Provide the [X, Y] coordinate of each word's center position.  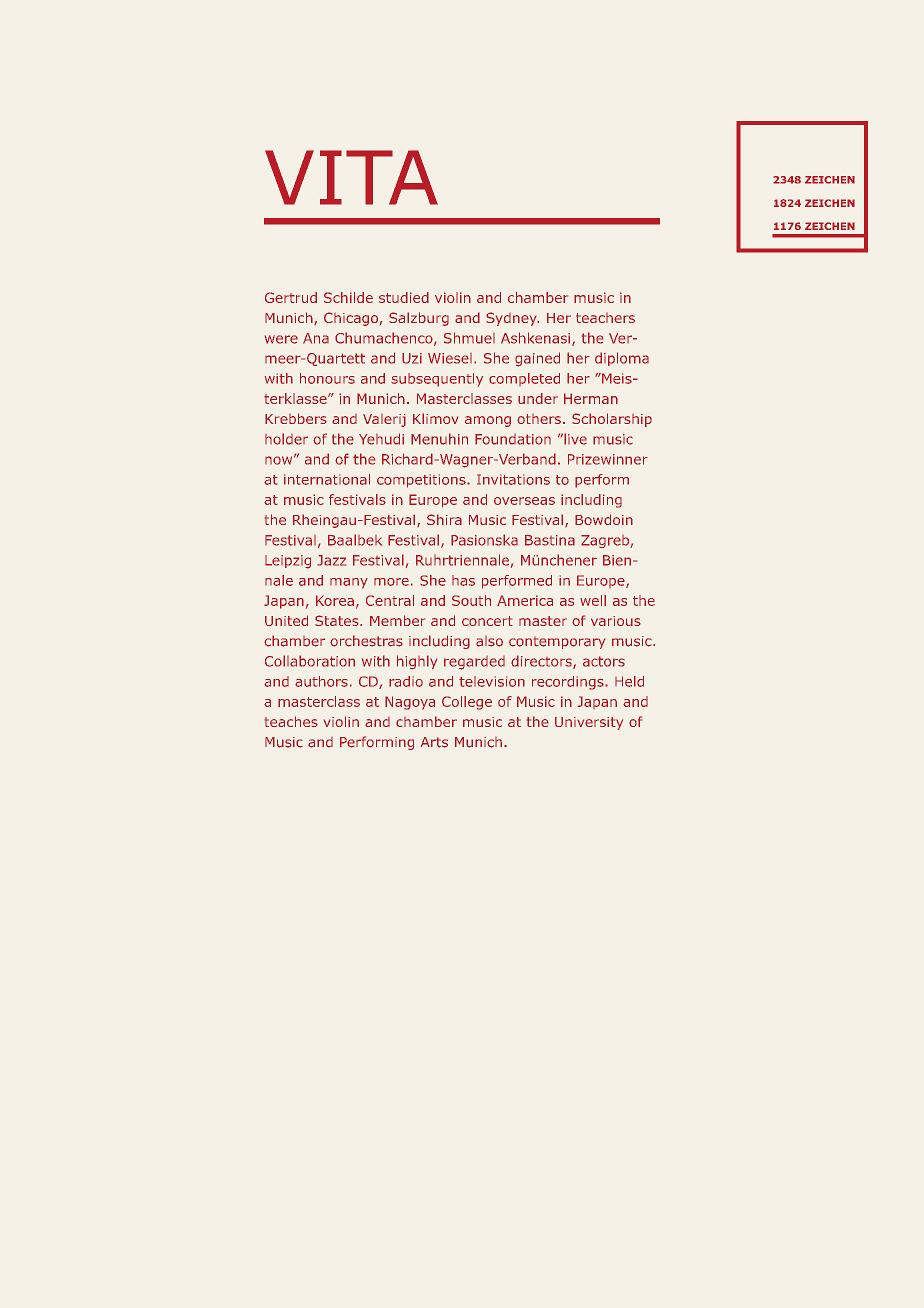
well [593, 600]
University [589, 723]
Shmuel [469, 338]
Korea [335, 600]
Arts [434, 742]
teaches [291, 721]
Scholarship [612, 420]
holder [286, 439]
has [463, 580]
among [488, 421]
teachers [605, 318]
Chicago [351, 319]
